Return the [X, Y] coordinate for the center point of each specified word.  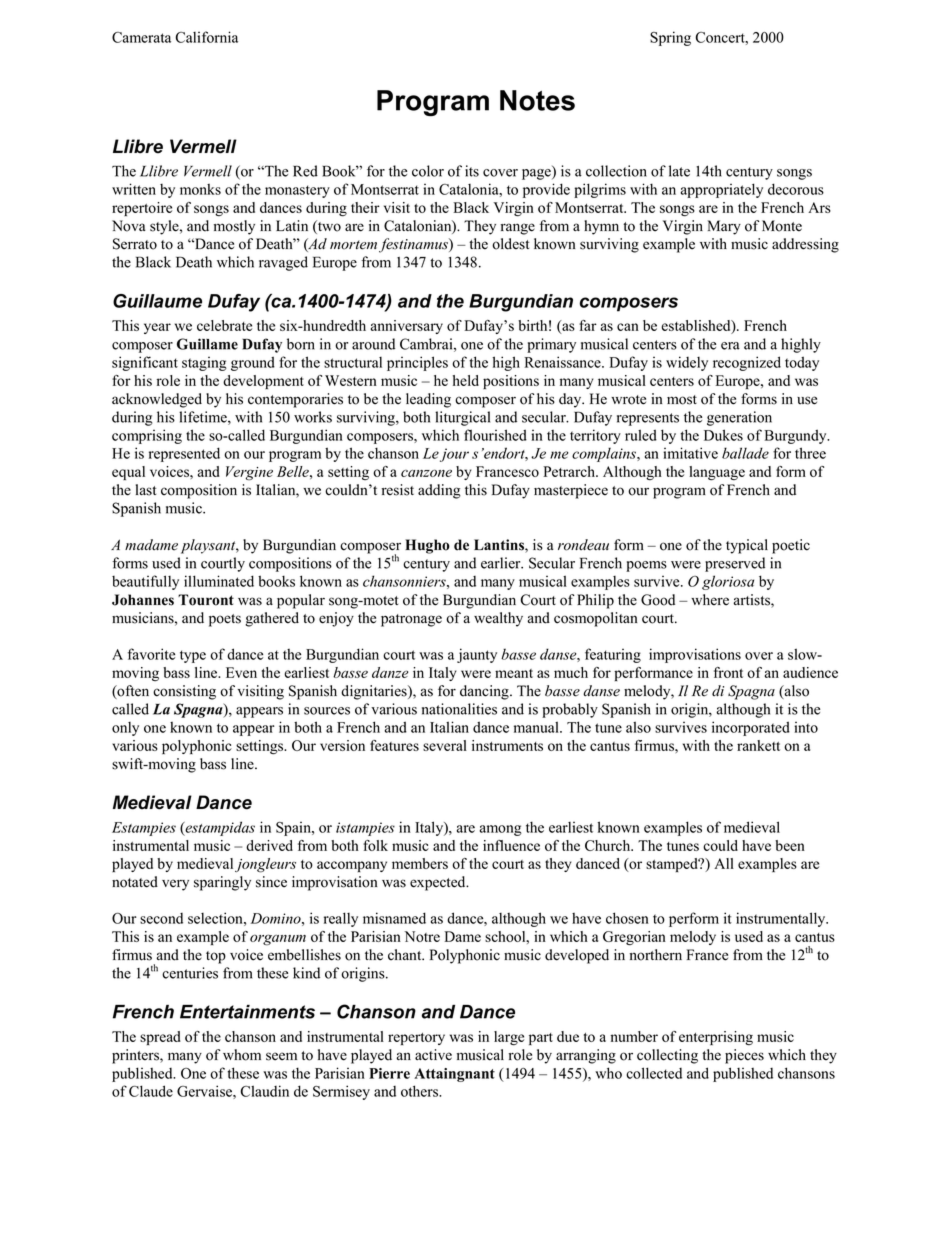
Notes [537, 100]
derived [269, 845]
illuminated [219, 581]
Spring [670, 38]
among [501, 830]
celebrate [224, 325]
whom [242, 1055]
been [790, 845]
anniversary [407, 327]
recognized [747, 363]
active [433, 1055]
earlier [502, 563]
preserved [735, 564]
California [206, 37]
